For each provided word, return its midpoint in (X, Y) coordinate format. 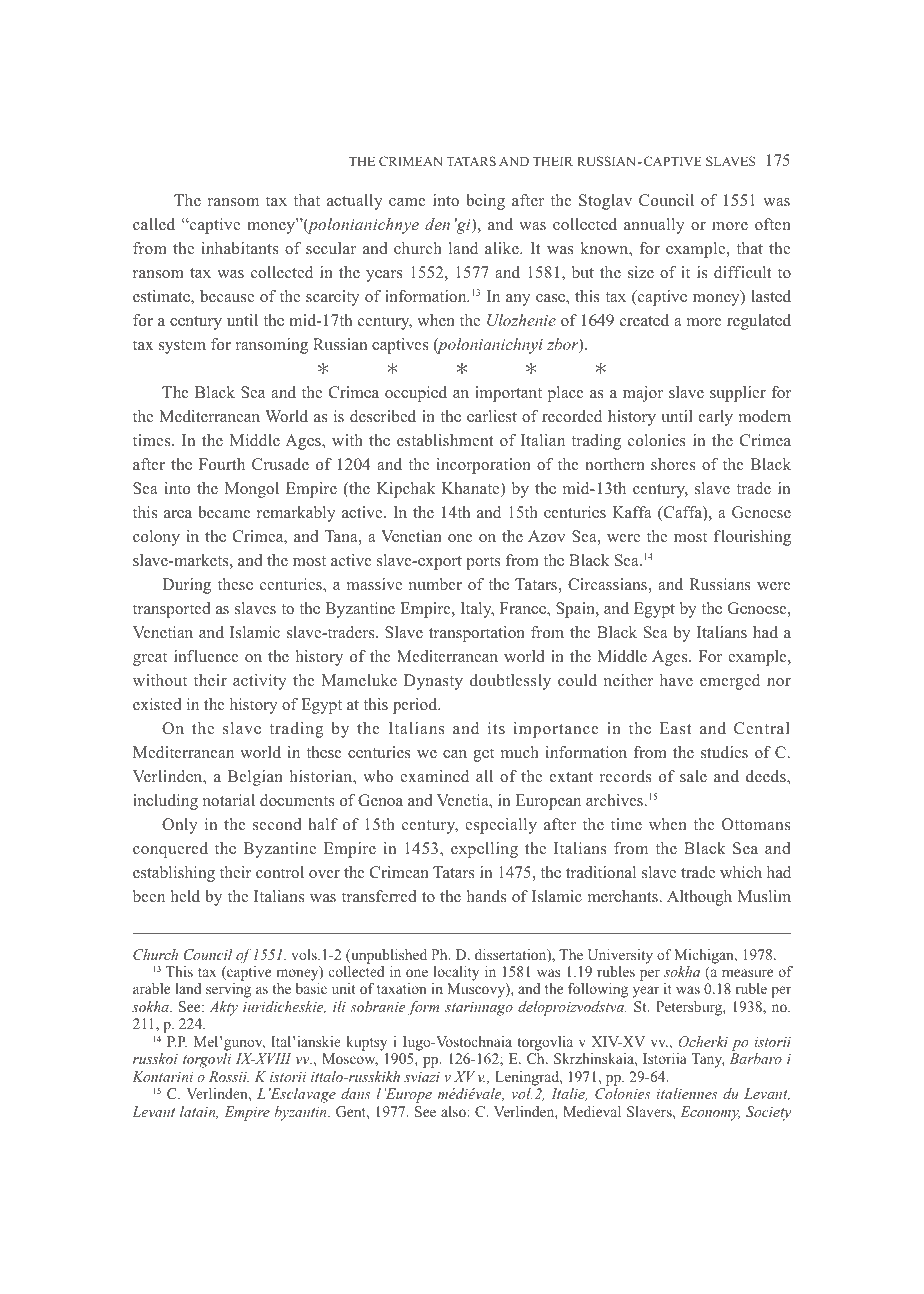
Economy (710, 1113)
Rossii (229, 1076)
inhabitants (240, 248)
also (454, 1111)
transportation (477, 634)
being (485, 202)
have (676, 680)
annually (654, 226)
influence (206, 656)
